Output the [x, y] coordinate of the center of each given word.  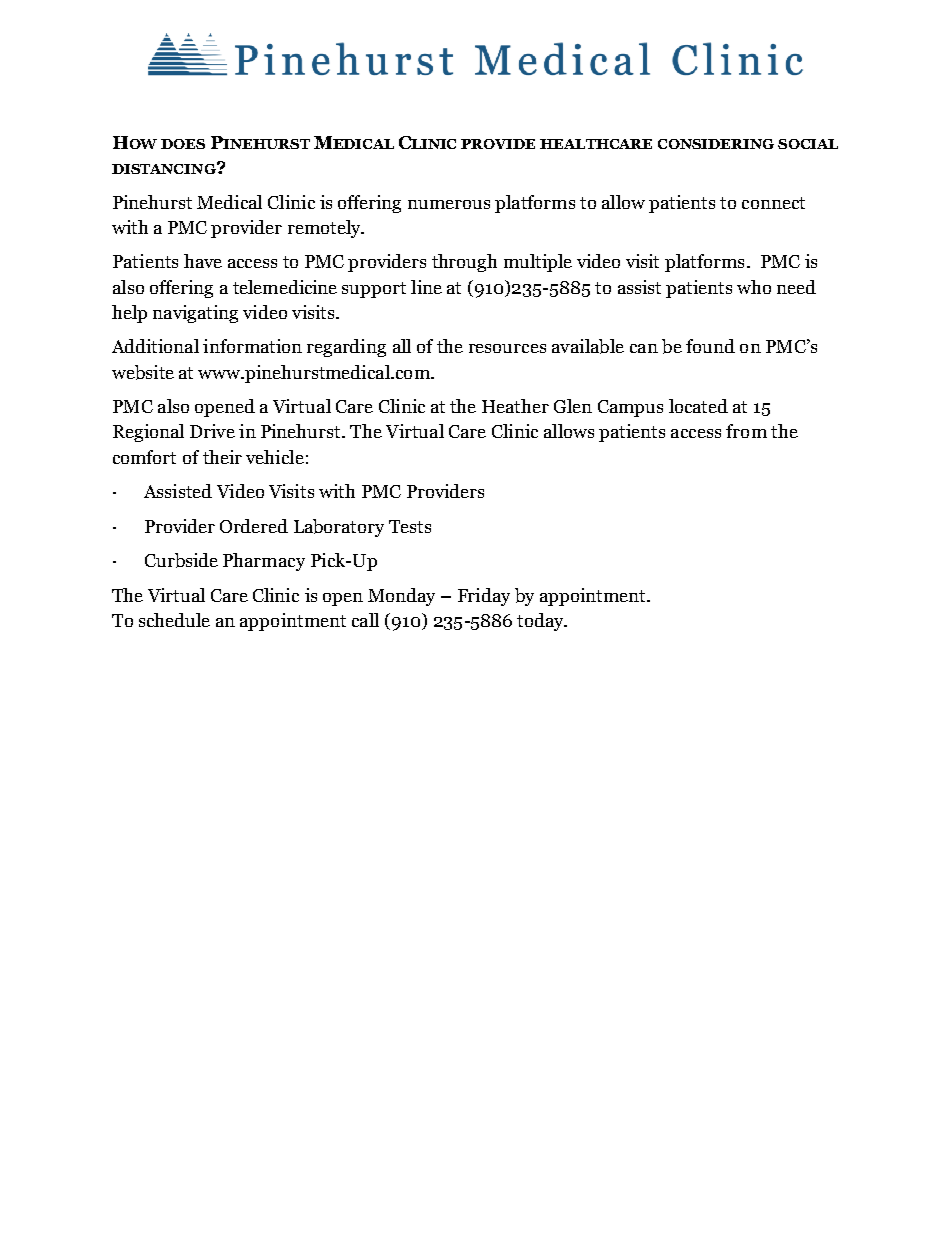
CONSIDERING [716, 144]
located [698, 406]
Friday [484, 597]
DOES [183, 144]
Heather [515, 406]
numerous [449, 204]
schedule [174, 620]
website [143, 372]
